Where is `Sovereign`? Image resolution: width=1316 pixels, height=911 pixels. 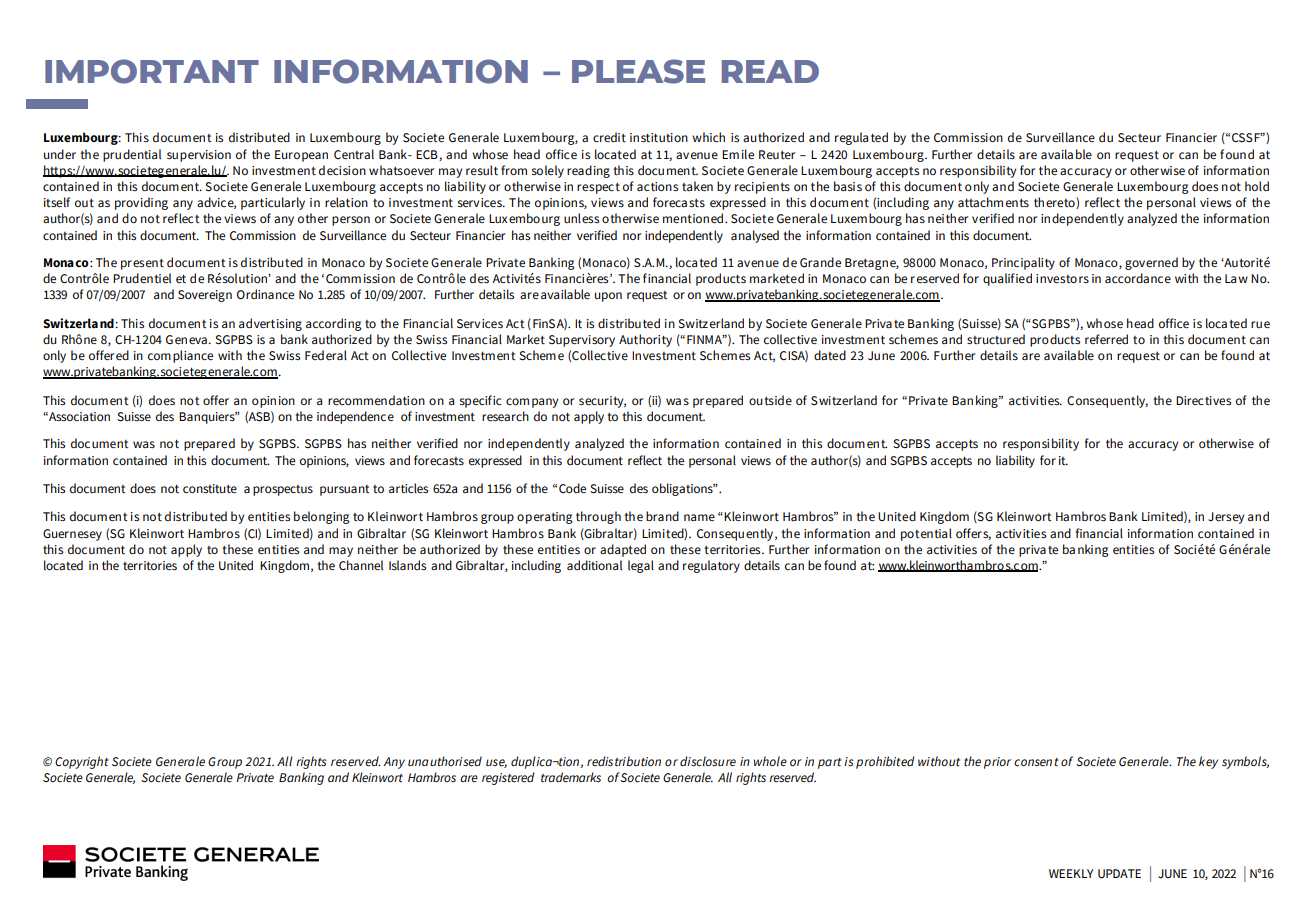
Sovereign is located at coordinates (205, 296).
